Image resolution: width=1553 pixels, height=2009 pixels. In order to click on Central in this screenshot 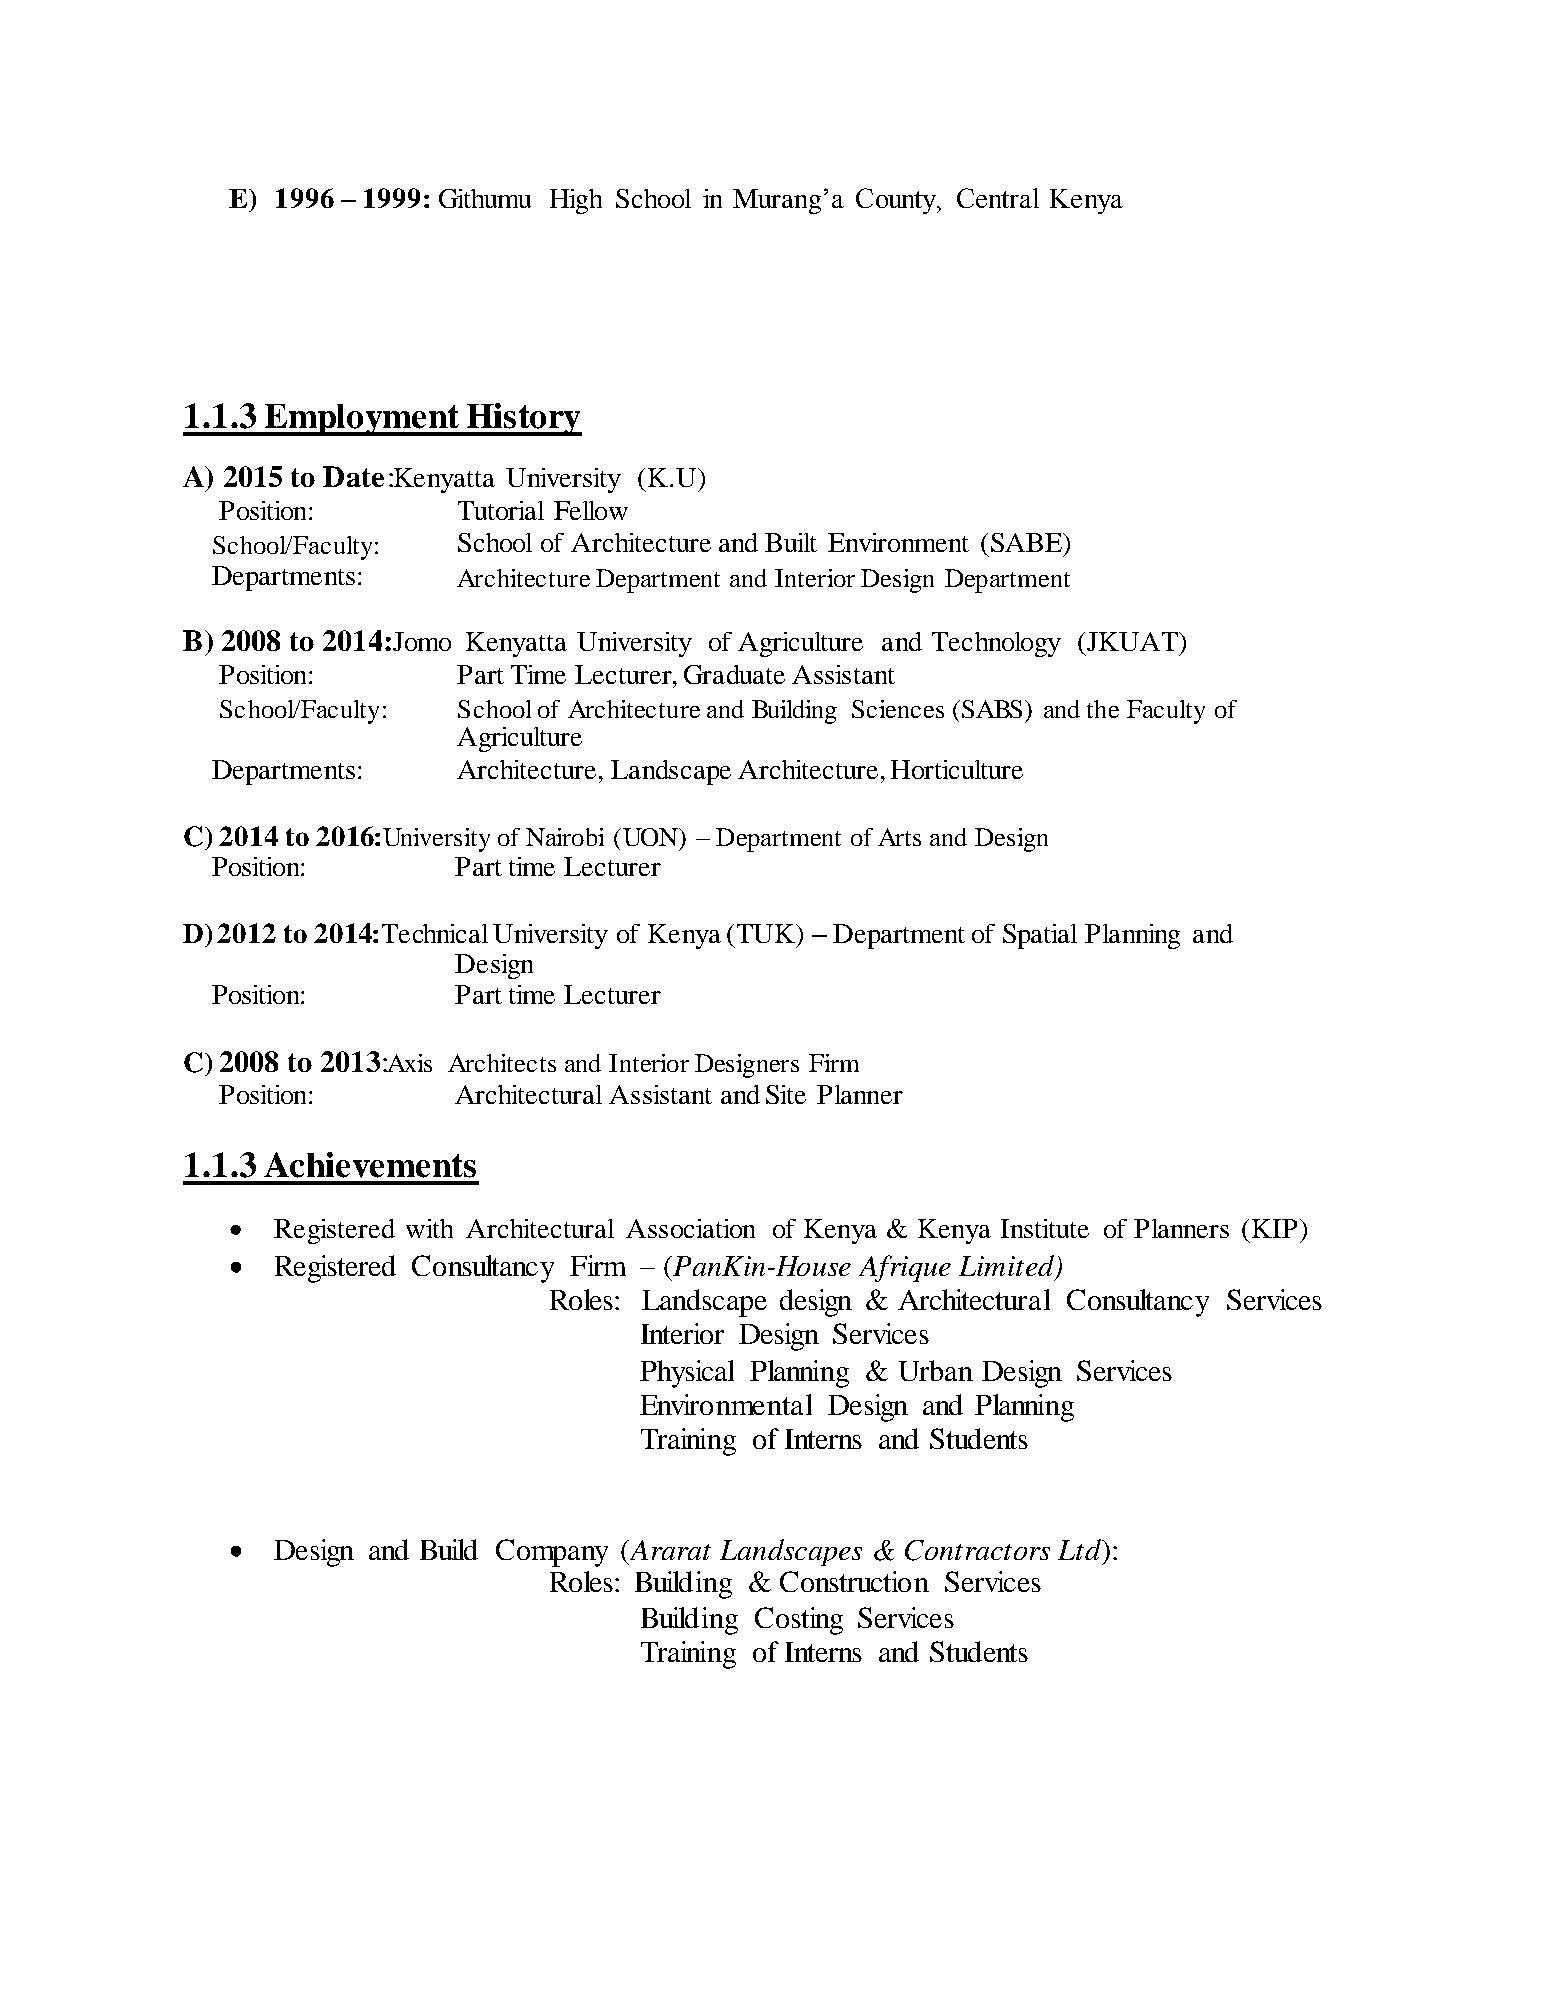, I will do `click(998, 198)`.
